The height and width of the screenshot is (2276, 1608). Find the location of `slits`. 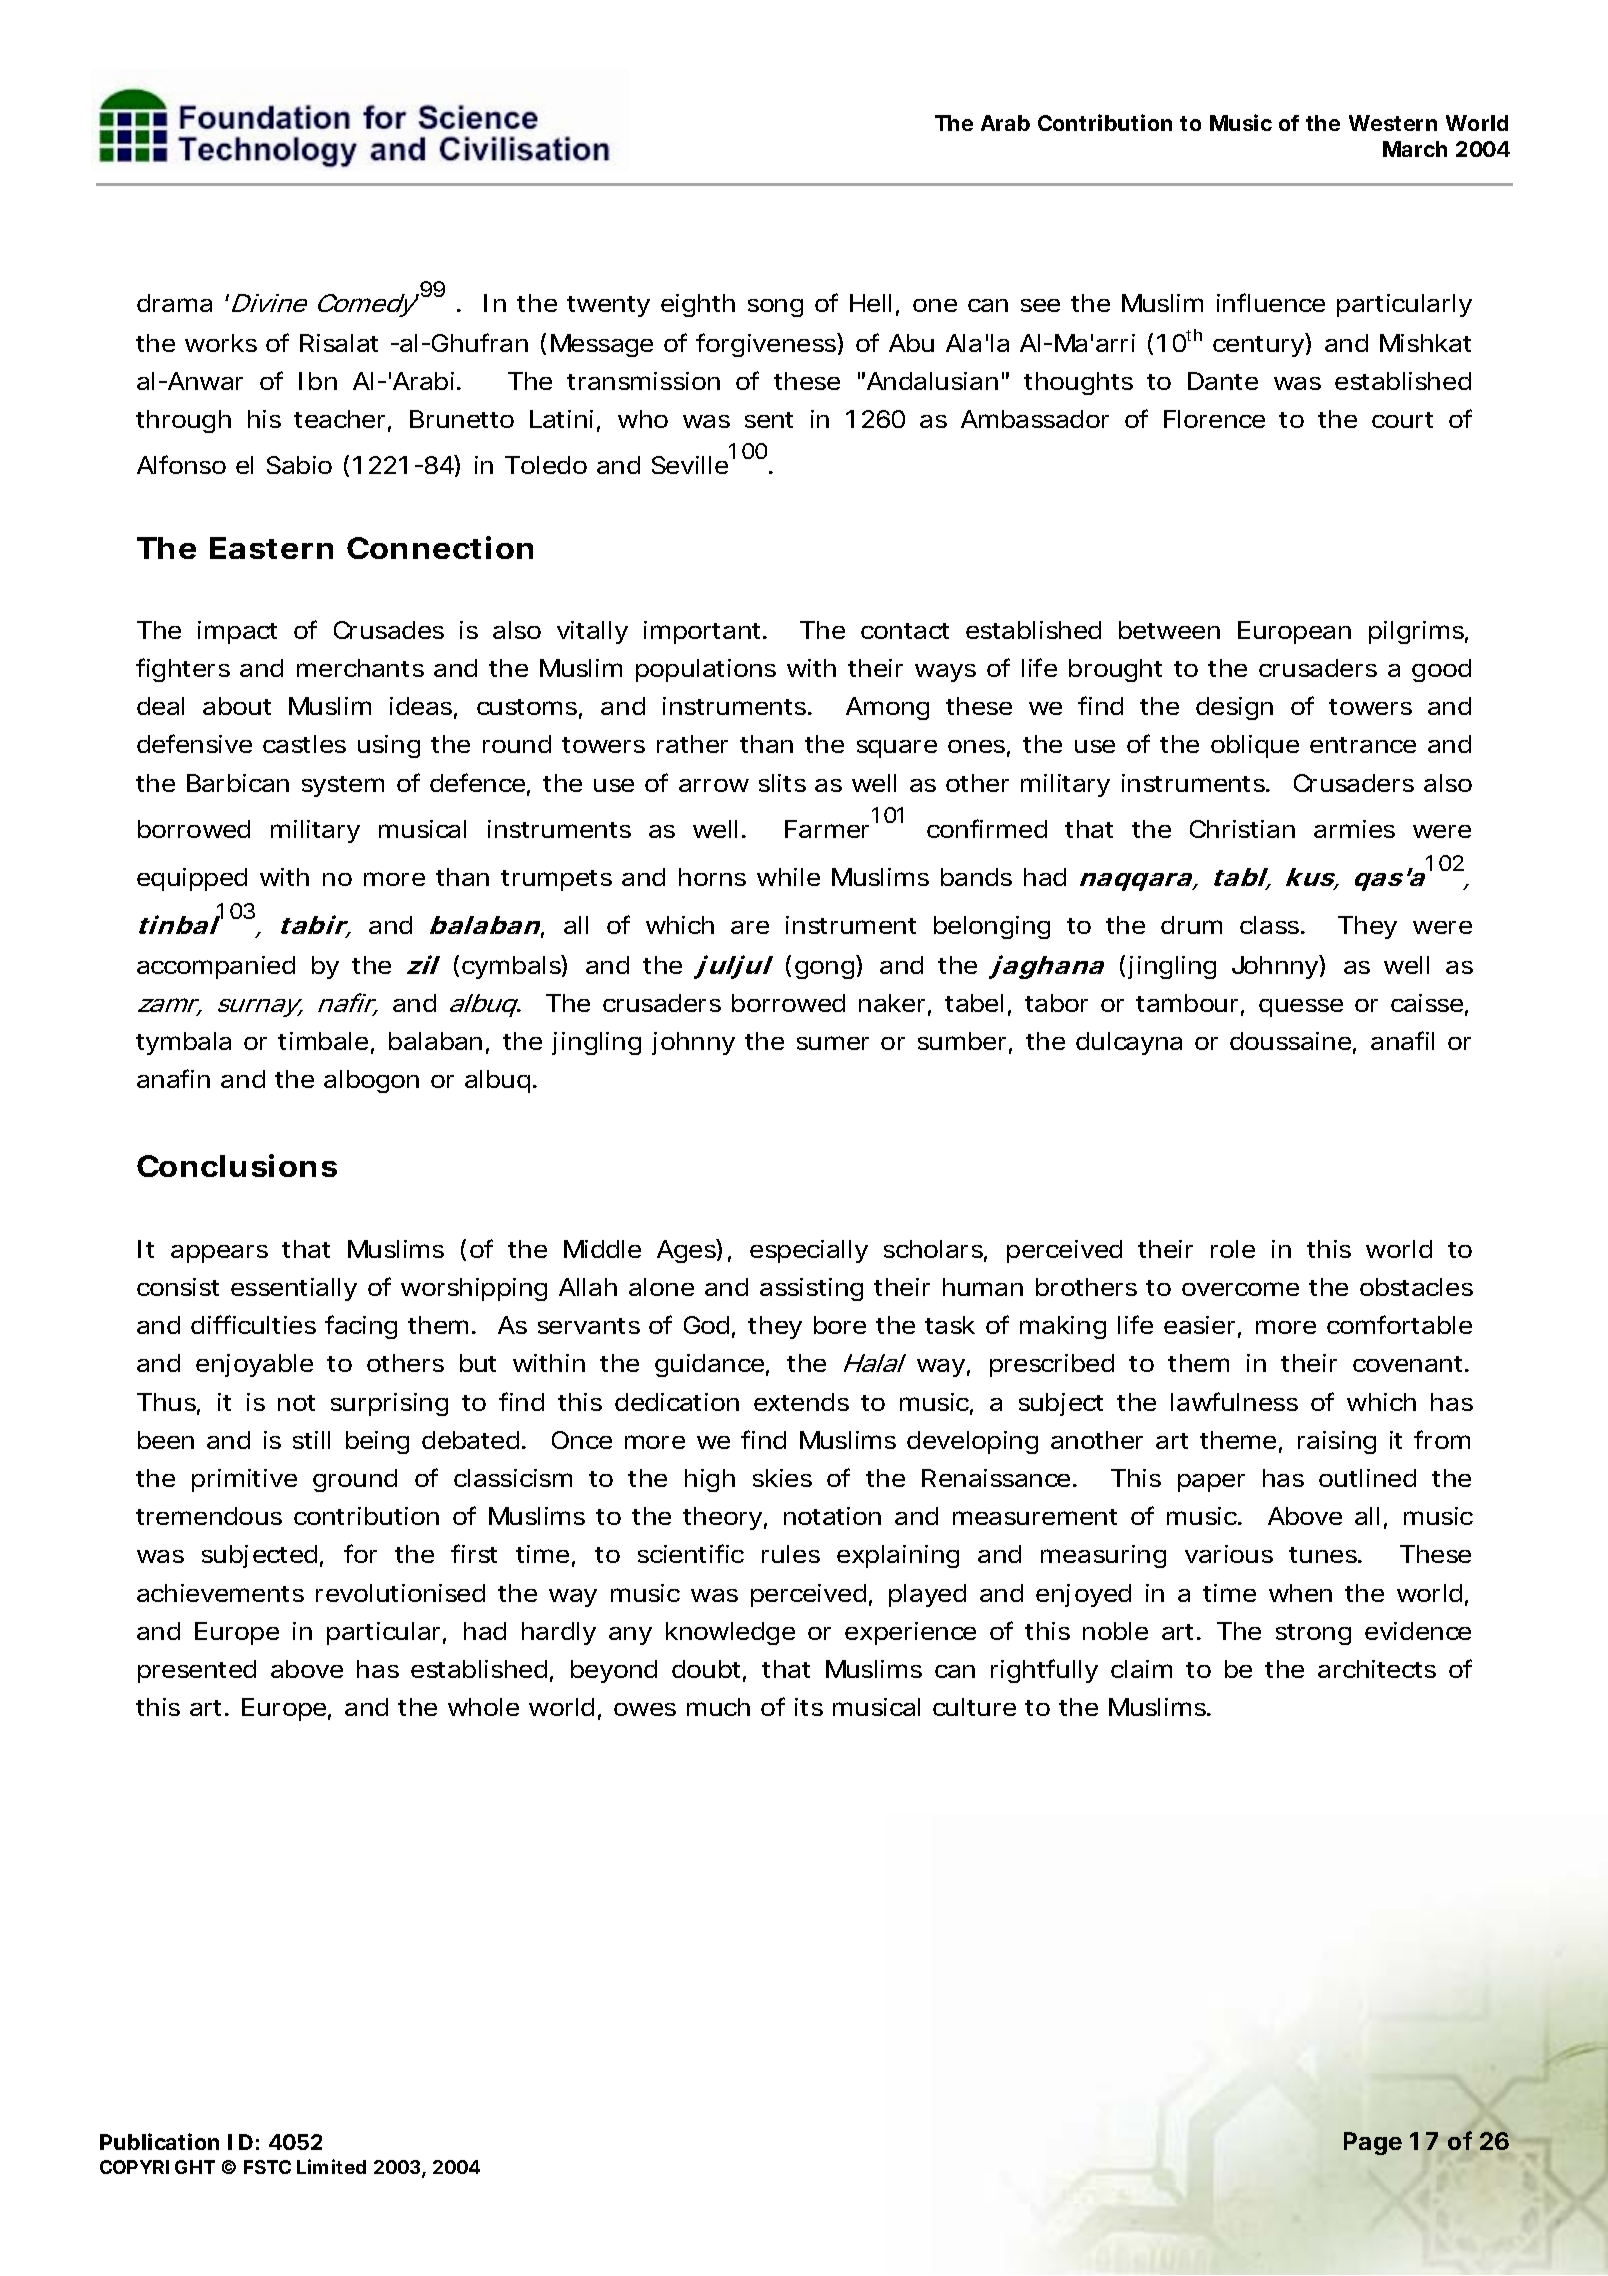

slits is located at coordinates (782, 783).
